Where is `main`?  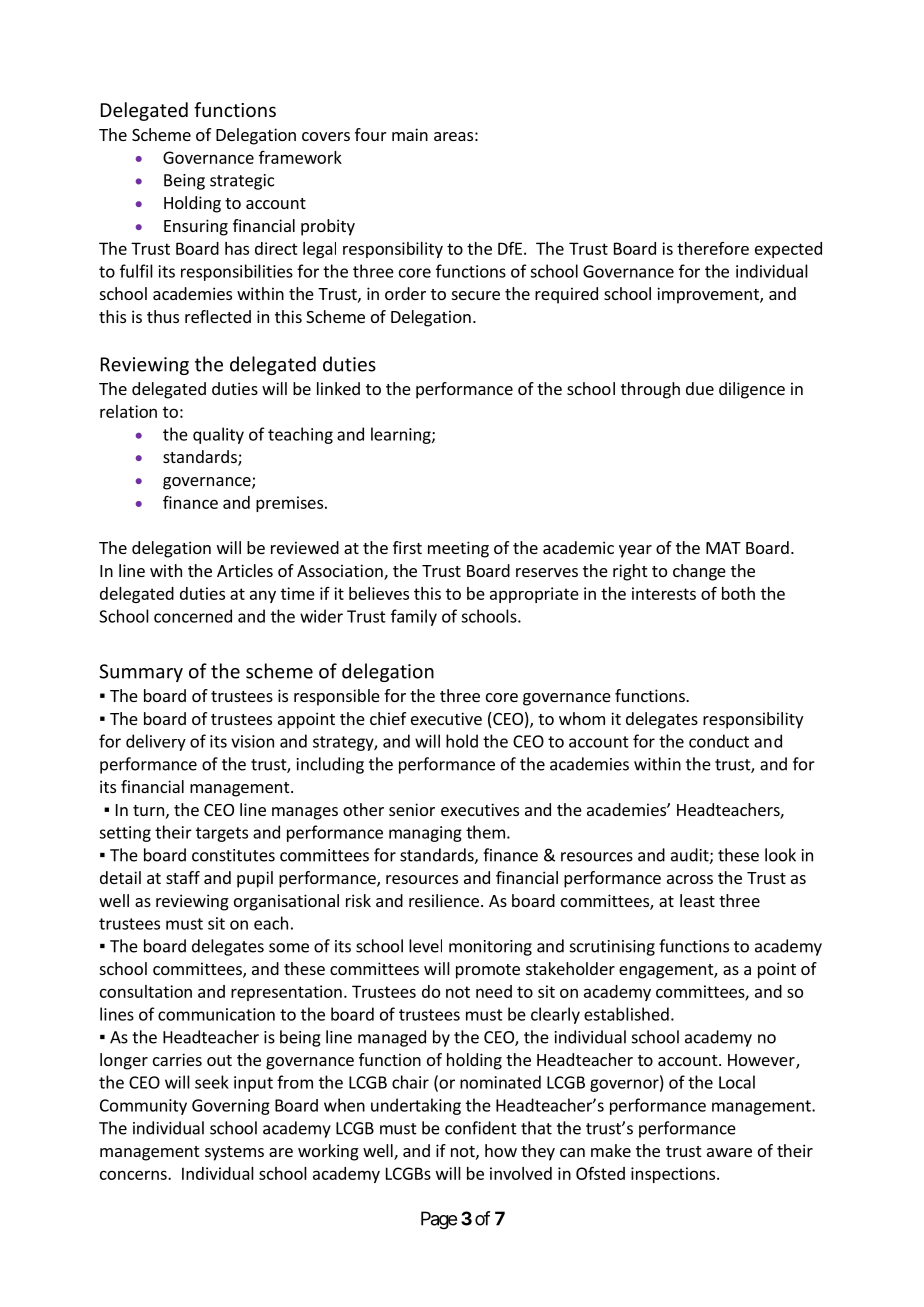 main is located at coordinates (410, 134).
